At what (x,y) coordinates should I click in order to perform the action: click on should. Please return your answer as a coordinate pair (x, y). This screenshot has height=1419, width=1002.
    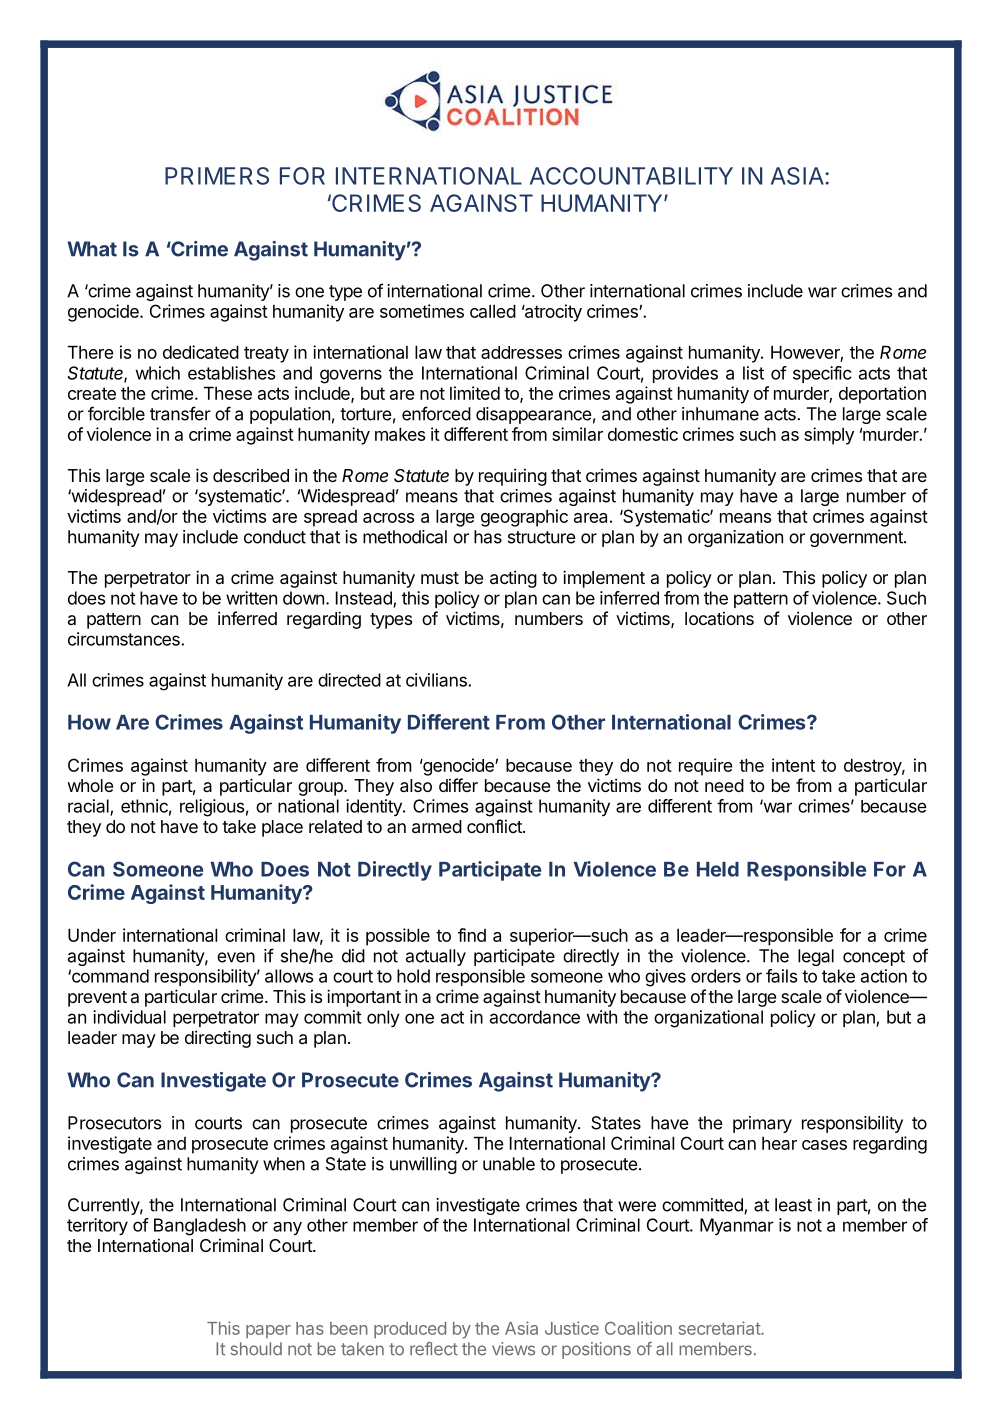
    Looking at the image, I should click on (256, 1349).
